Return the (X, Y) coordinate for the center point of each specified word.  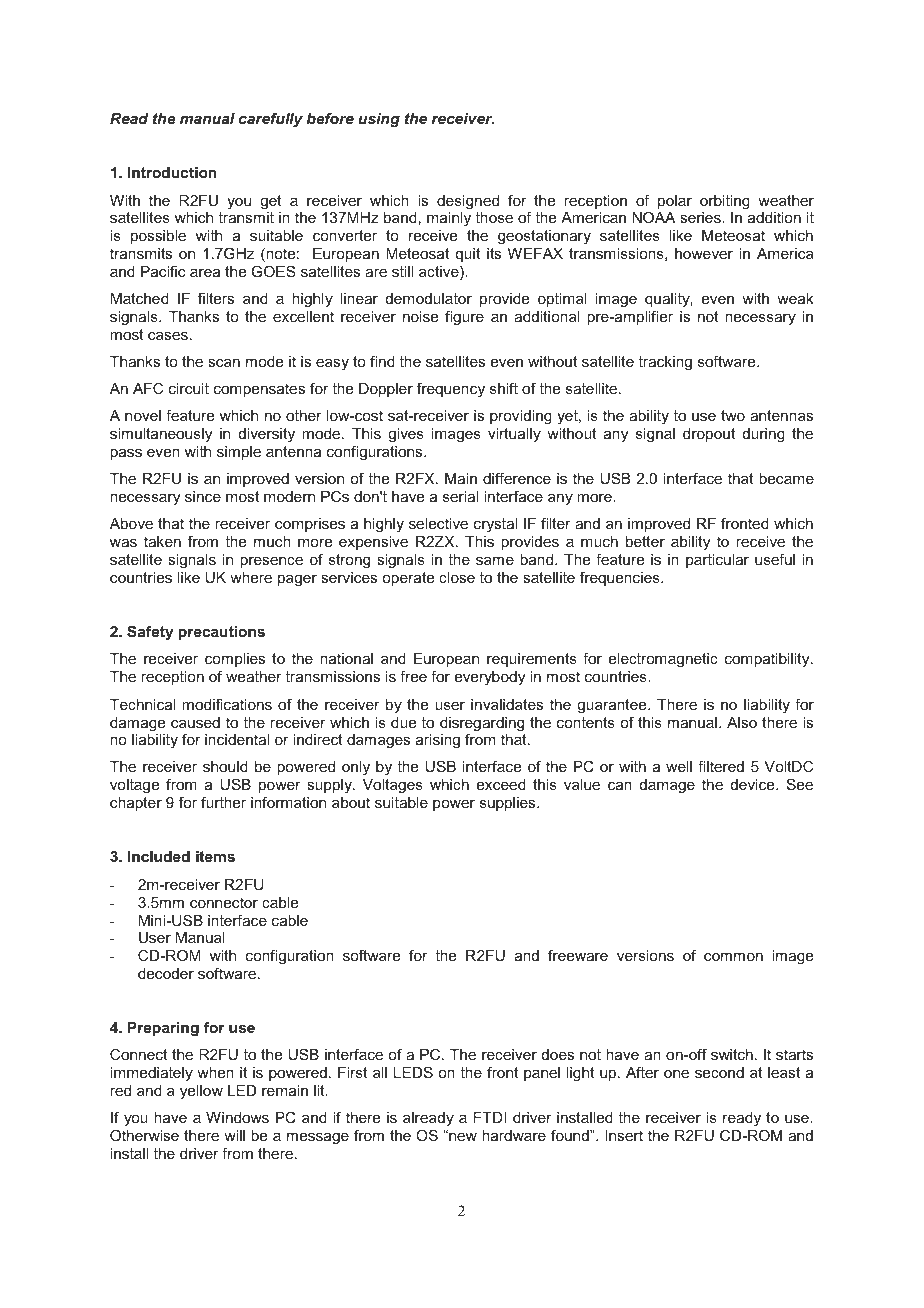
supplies (509, 804)
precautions (221, 633)
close (457, 577)
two (733, 415)
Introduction (172, 172)
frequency (451, 390)
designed (468, 202)
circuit (189, 388)
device (754, 784)
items (215, 856)
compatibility (768, 660)
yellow (201, 1092)
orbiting (725, 202)
